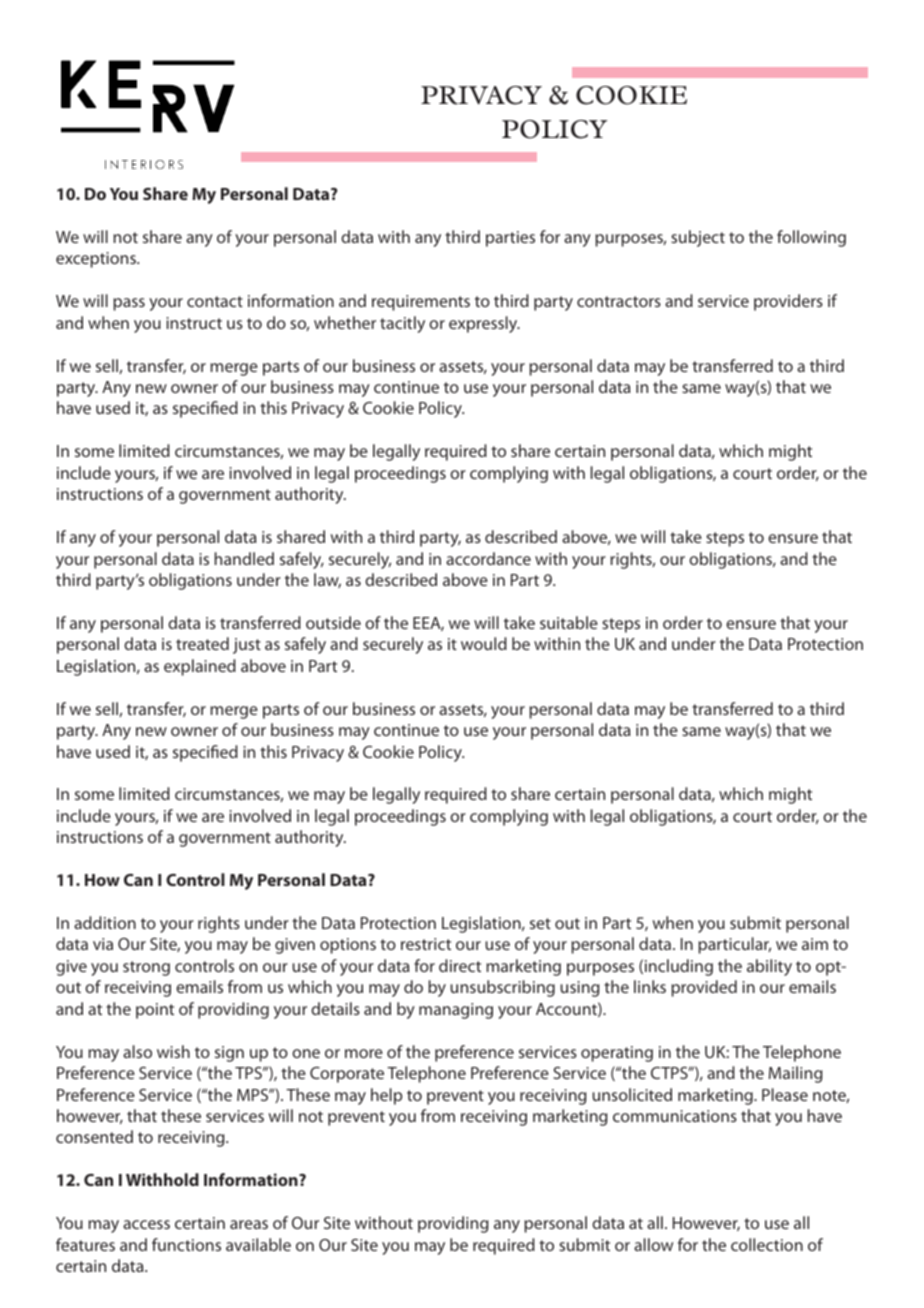 The width and height of the image is (924, 1308). I want to click on collection, so click(767, 1244).
